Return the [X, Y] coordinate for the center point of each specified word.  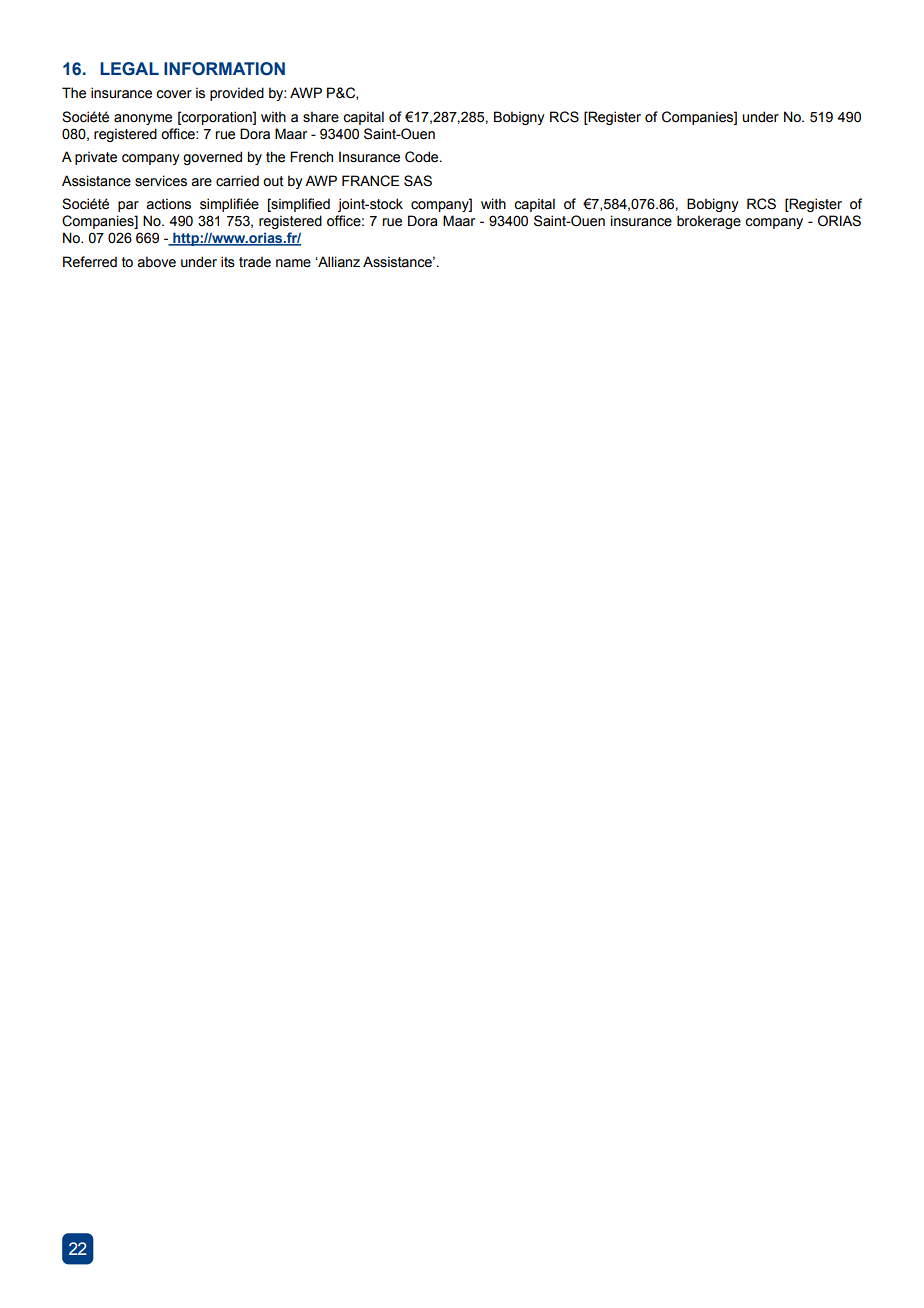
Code [423, 157]
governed [212, 158]
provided [237, 94]
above [156, 262]
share [321, 117]
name [293, 263]
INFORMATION [224, 69]
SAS [418, 181]
